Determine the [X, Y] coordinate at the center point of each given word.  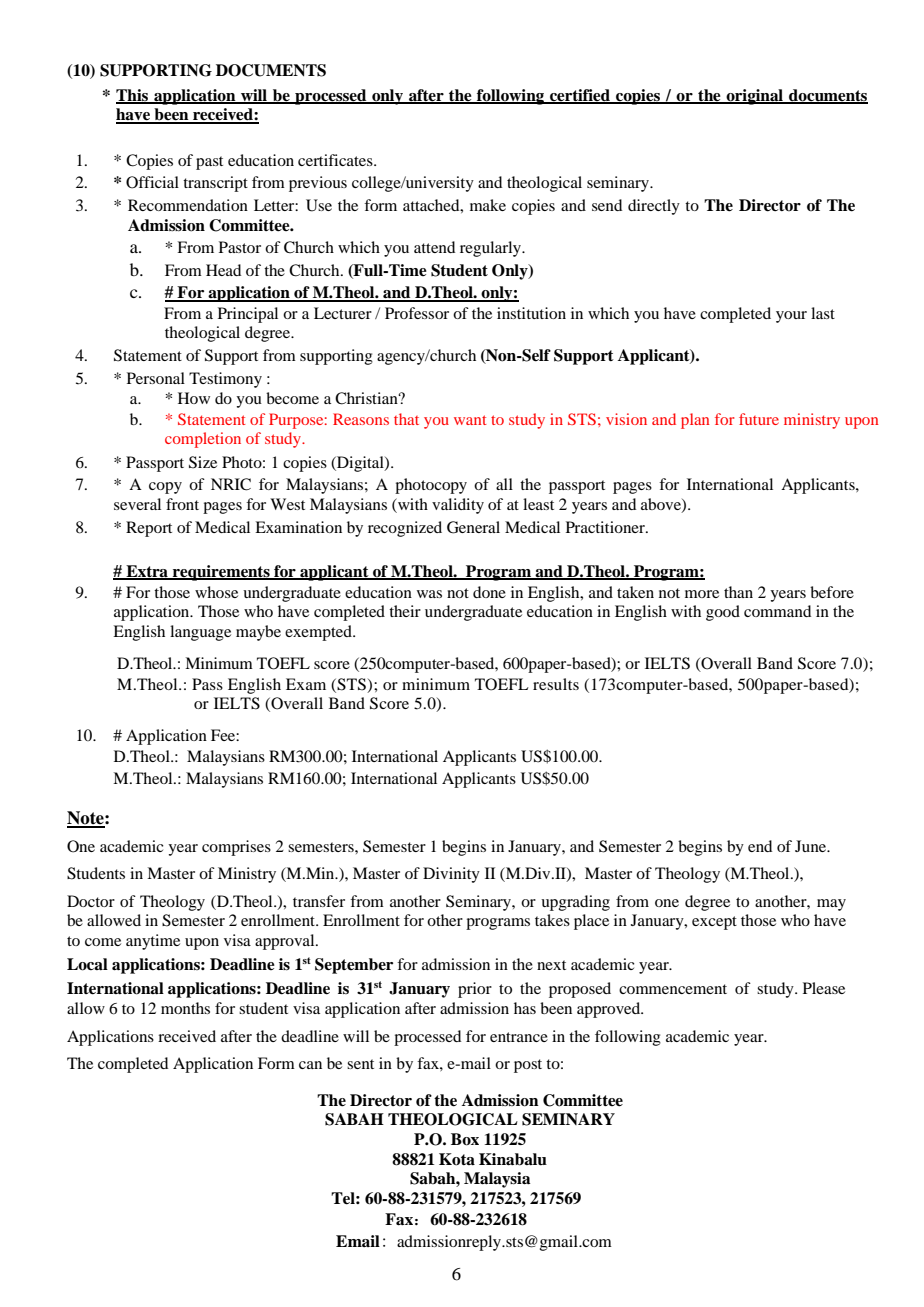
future [759, 419]
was [429, 594]
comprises [236, 848]
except [714, 923]
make [488, 205]
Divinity [451, 875]
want [470, 420]
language [200, 633]
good [723, 613]
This [133, 96]
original [755, 97]
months [185, 1008]
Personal [156, 378]
